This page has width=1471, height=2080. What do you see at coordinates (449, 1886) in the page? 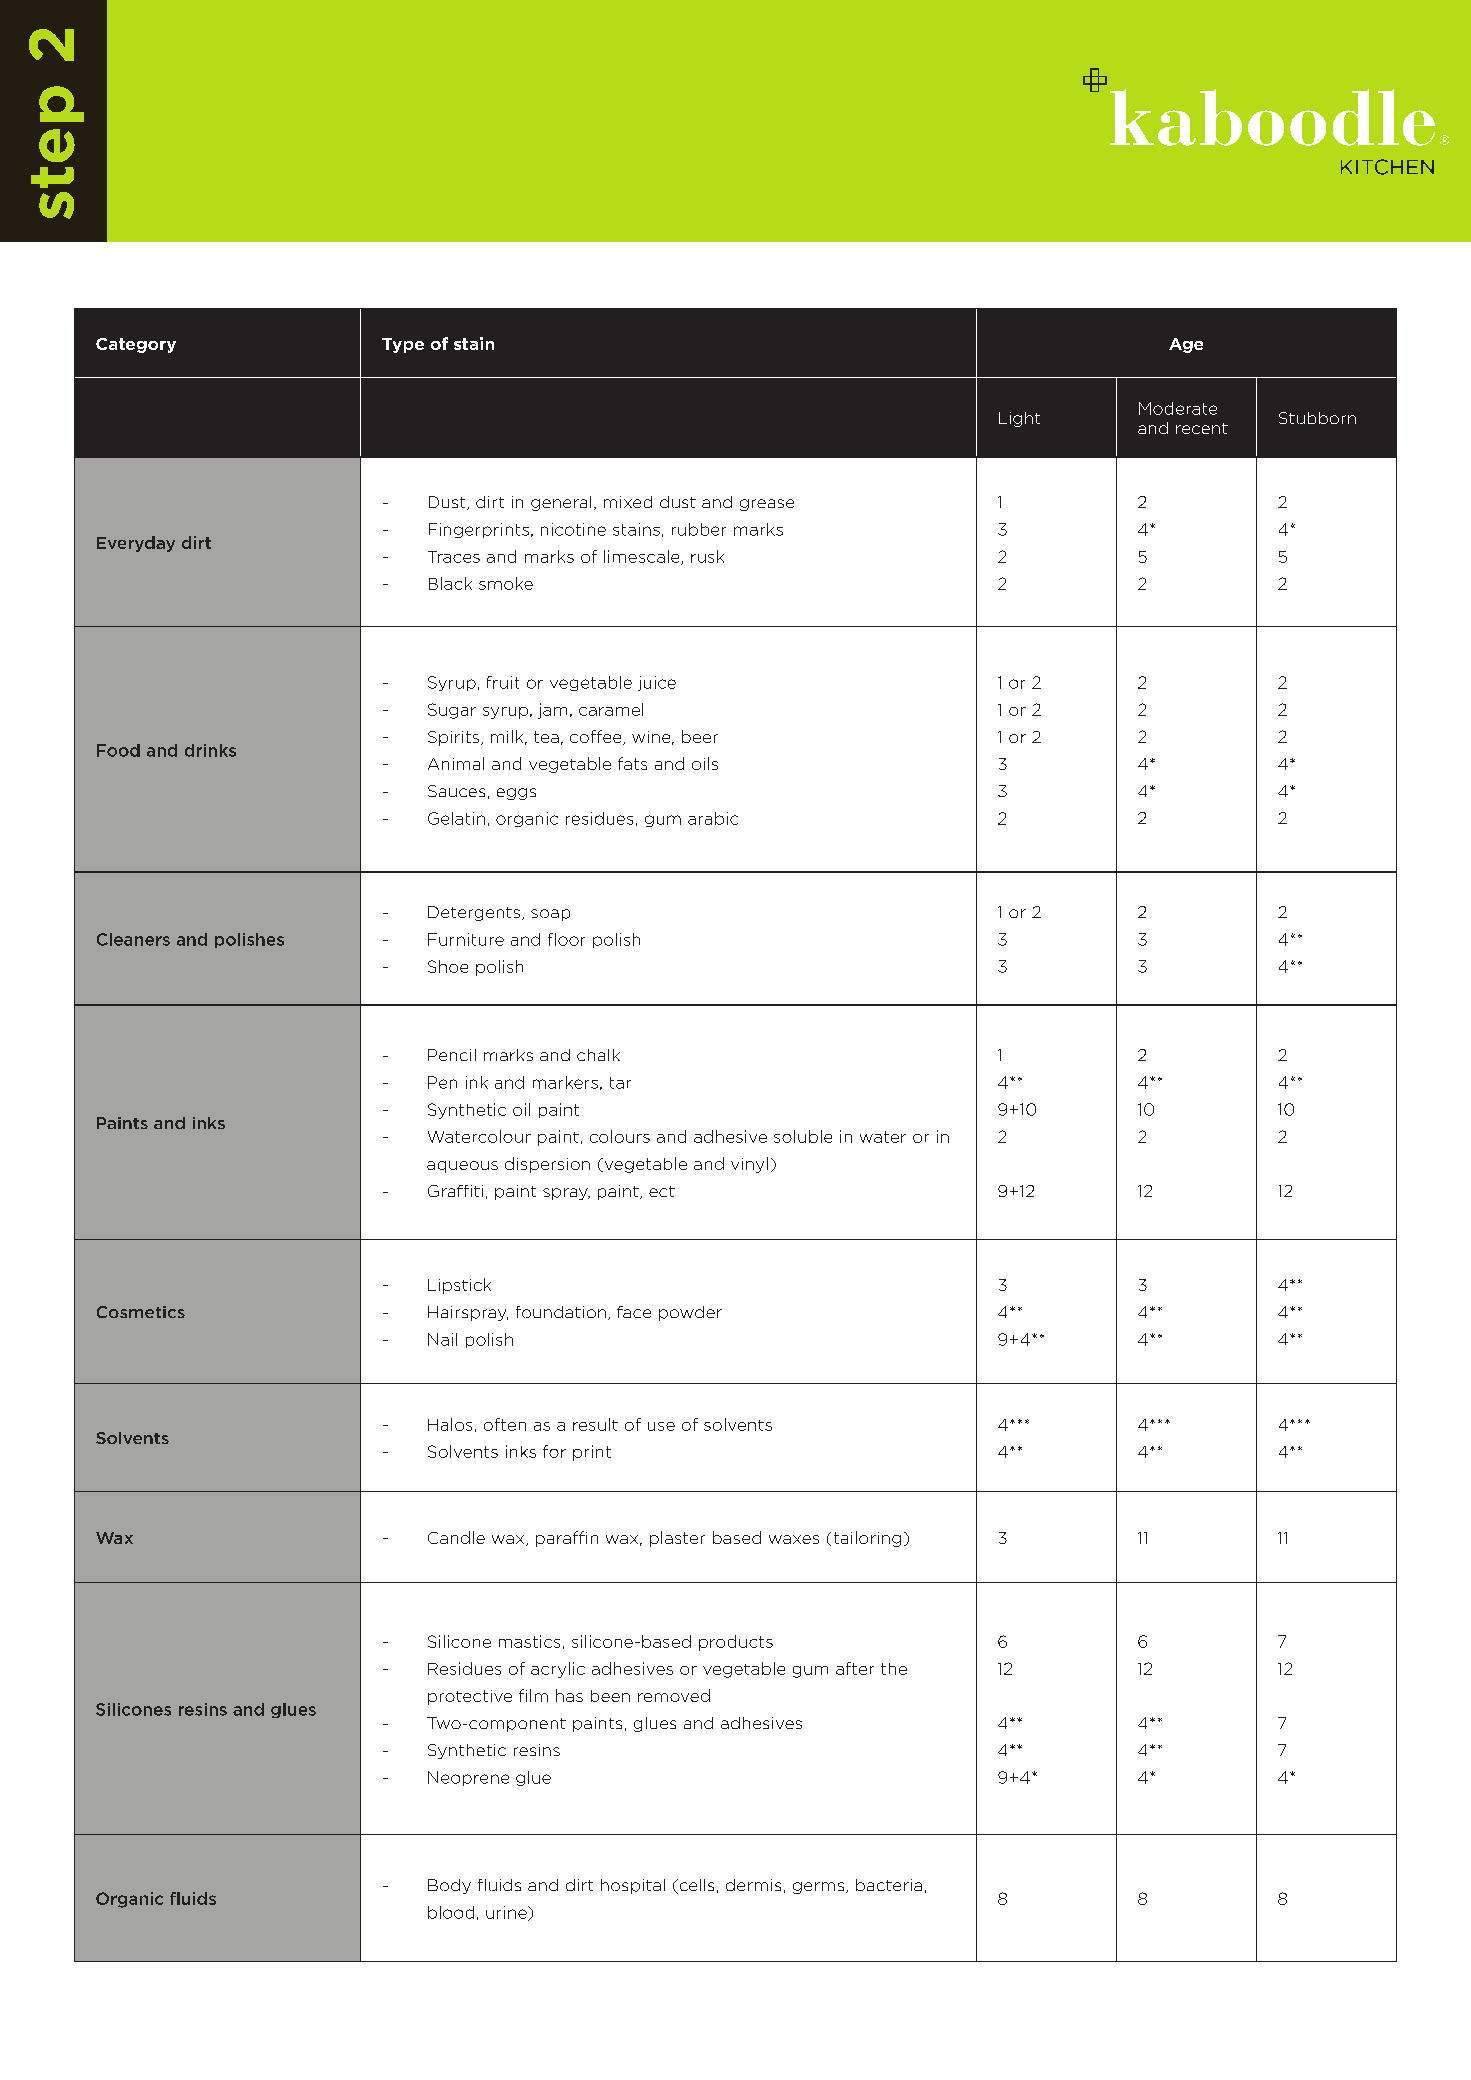
I see `Body` at bounding box center [449, 1886].
